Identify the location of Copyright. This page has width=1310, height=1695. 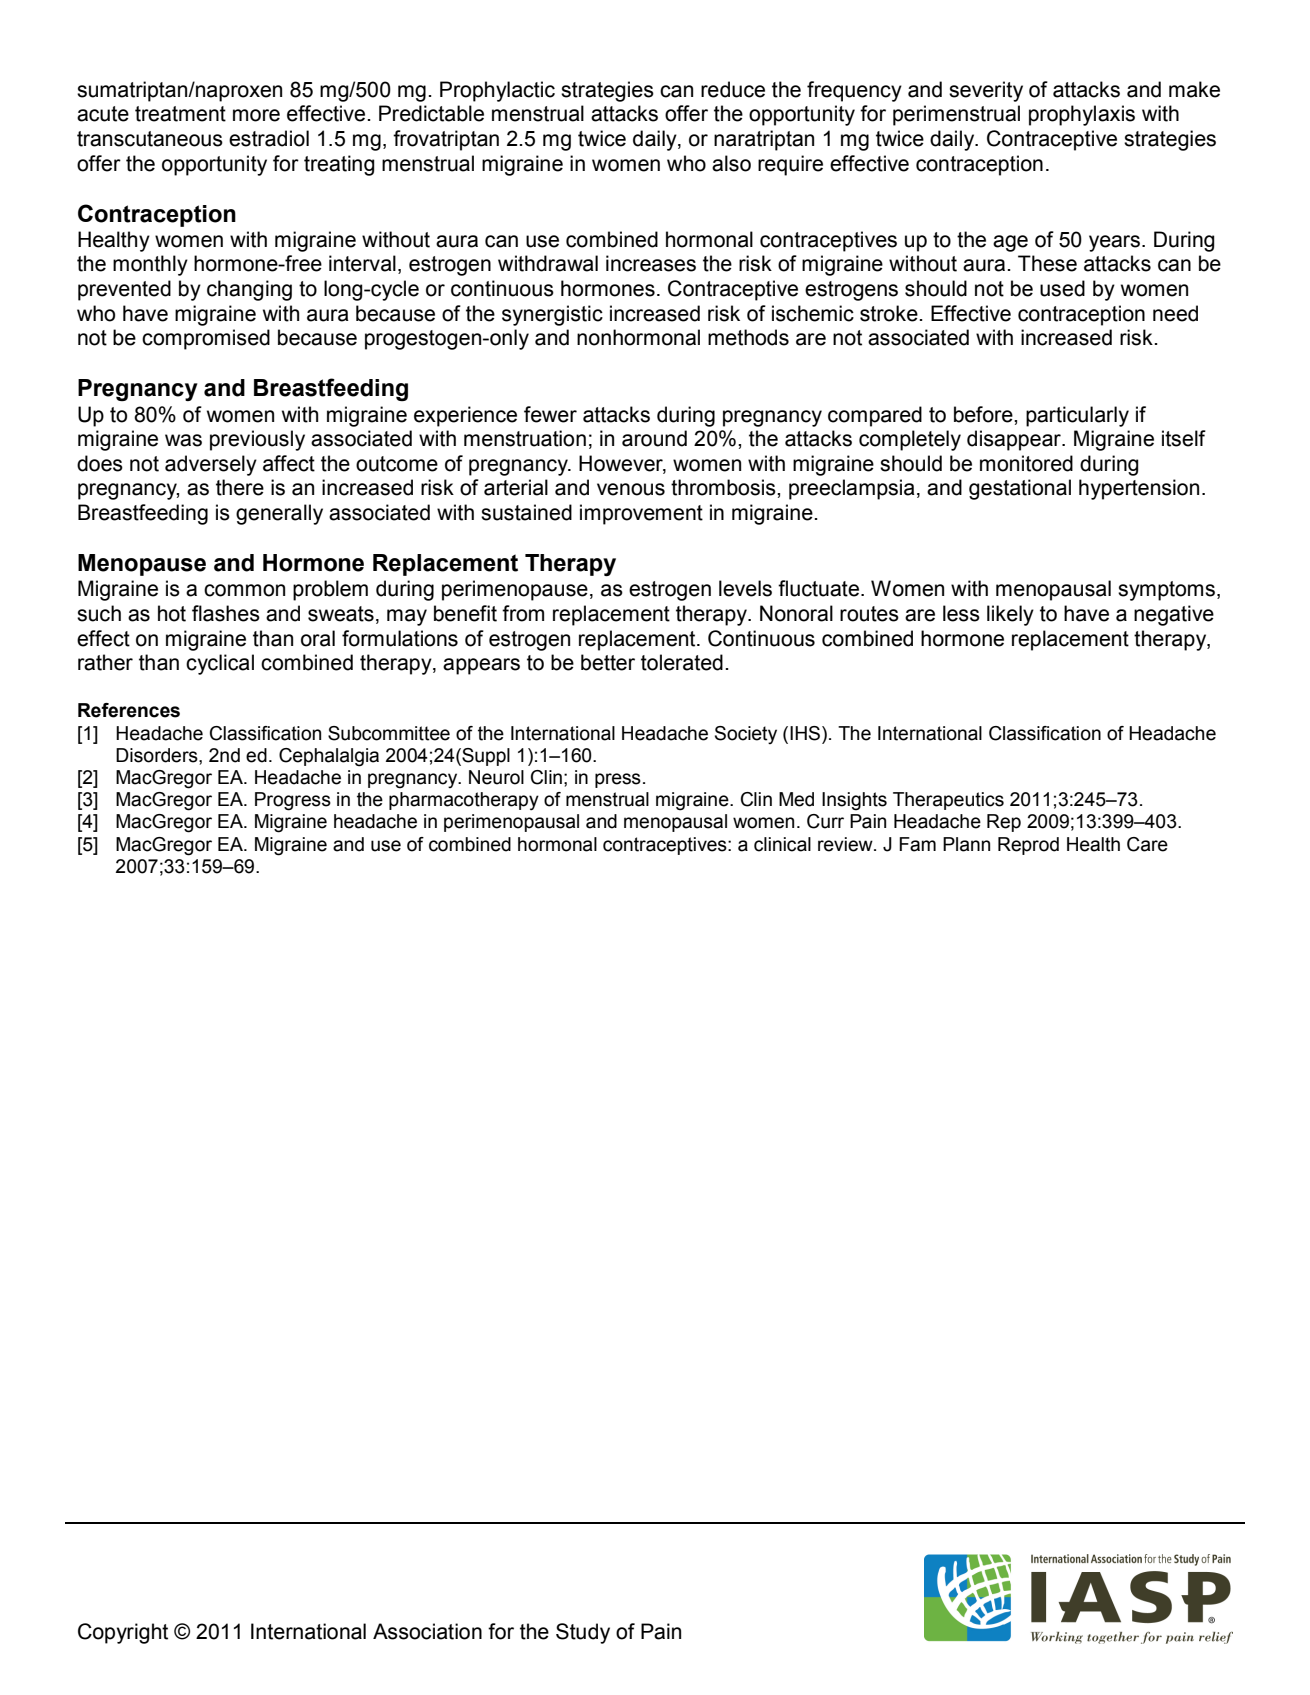
(123, 1633).
